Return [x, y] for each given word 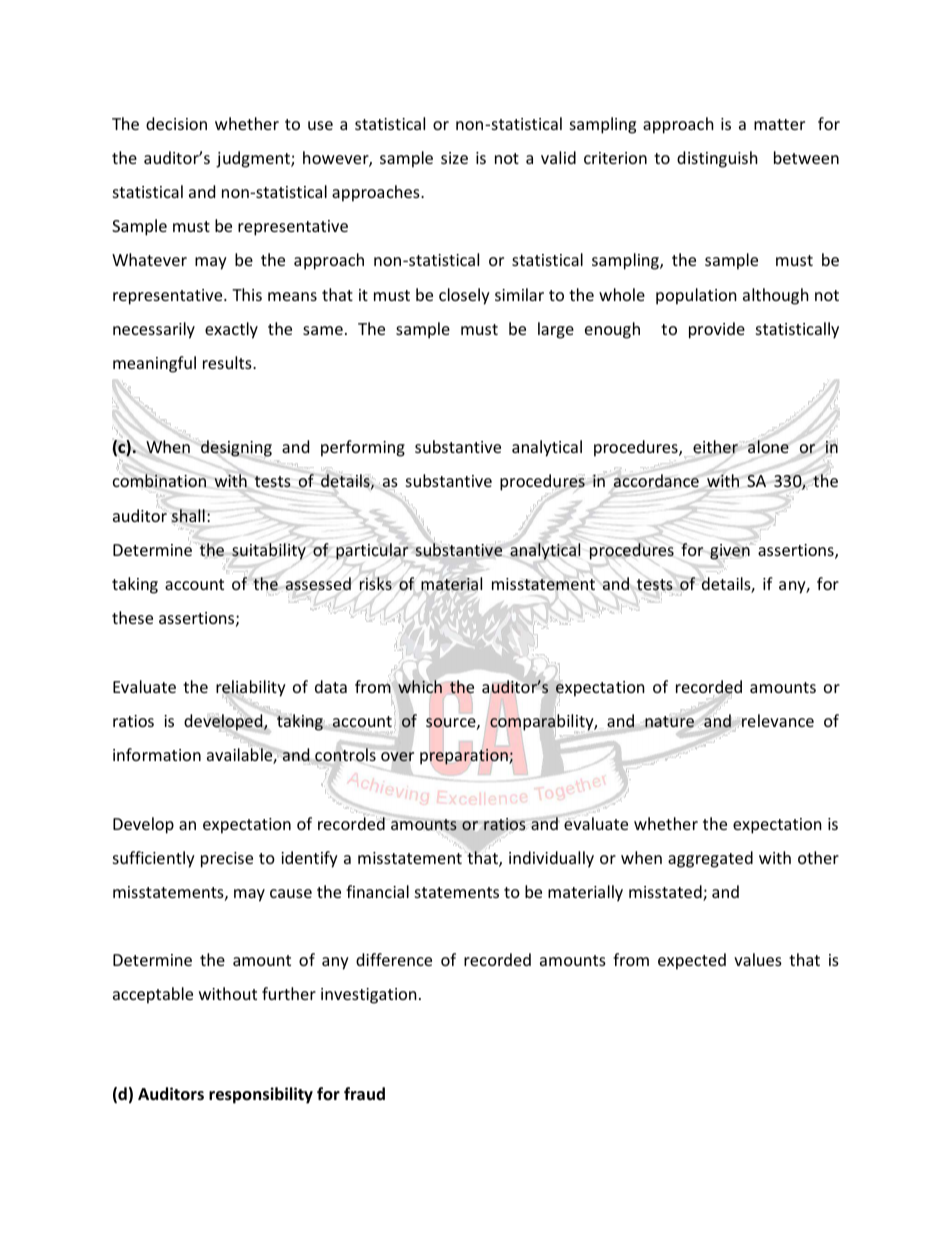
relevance [777, 720]
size [454, 158]
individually [551, 859]
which [420, 686]
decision [176, 123]
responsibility [261, 1095]
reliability [251, 689]
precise [227, 860]
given [731, 551]
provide [717, 330]
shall [188, 516]
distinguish [717, 159]
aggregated [710, 859]
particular [372, 551]
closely [464, 296]
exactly [231, 330]
